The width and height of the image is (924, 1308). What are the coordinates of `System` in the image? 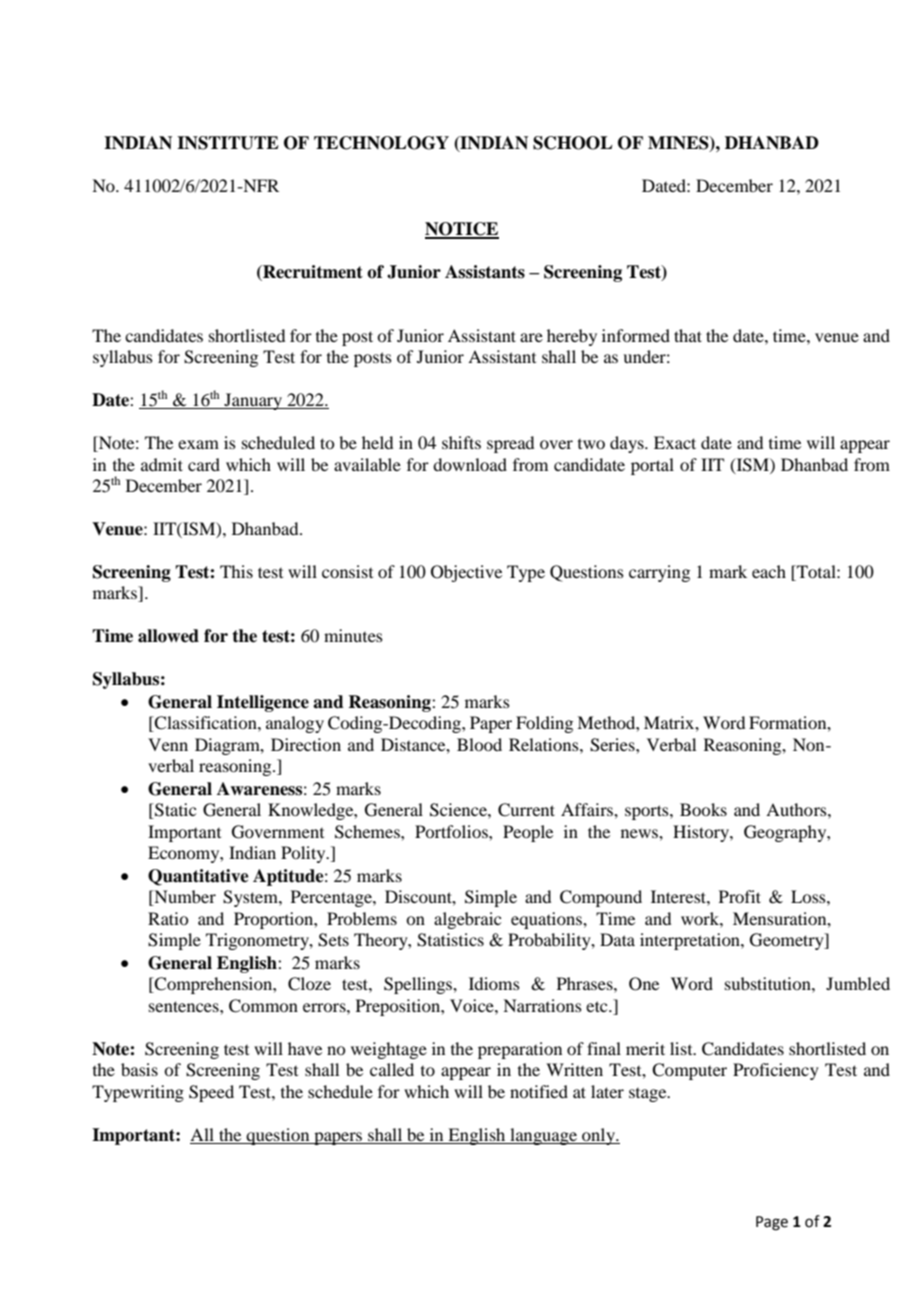 It's located at (251, 898).
